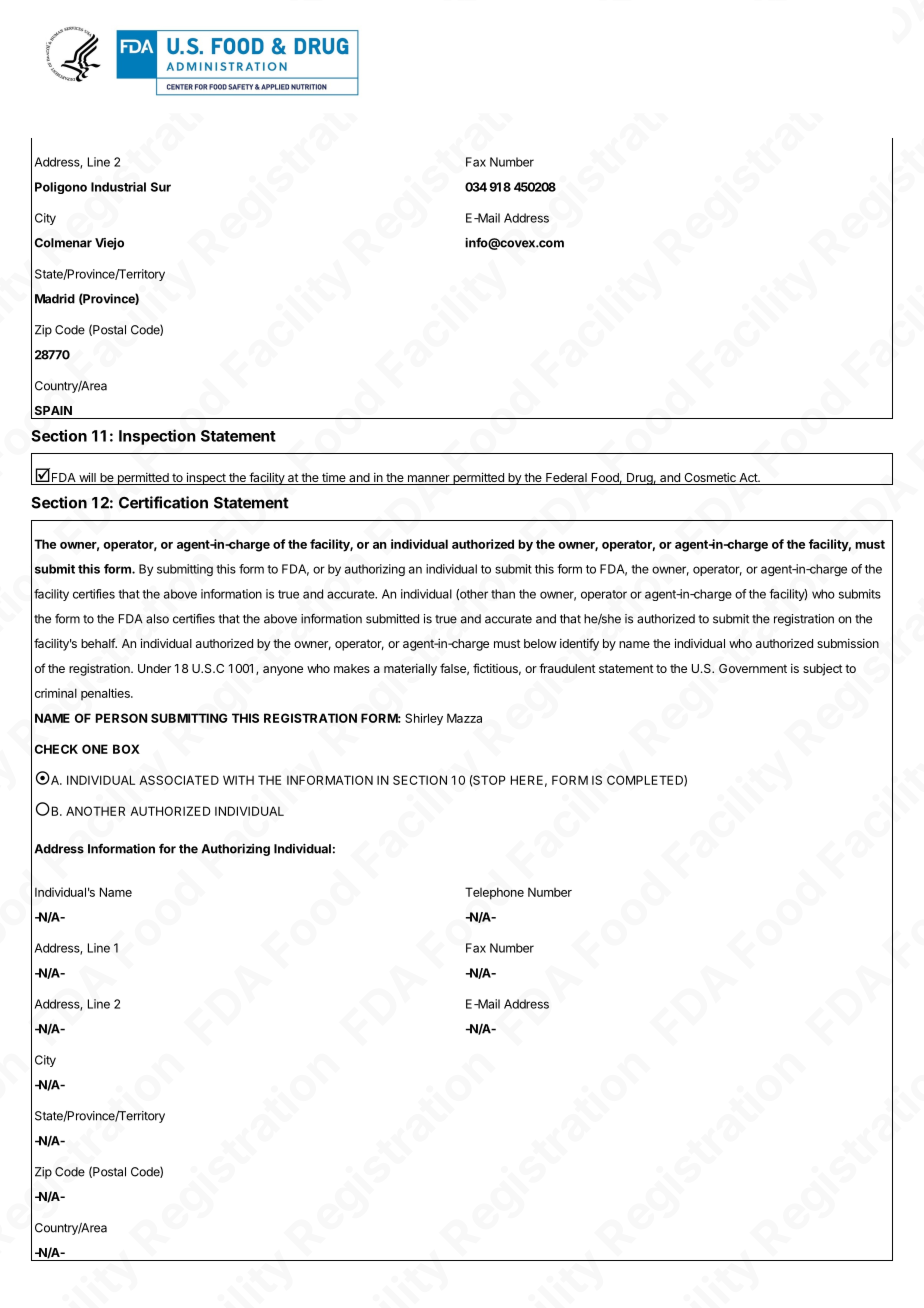  Describe the element at coordinates (424, 719) in the document. I see `Shirley` at that location.
